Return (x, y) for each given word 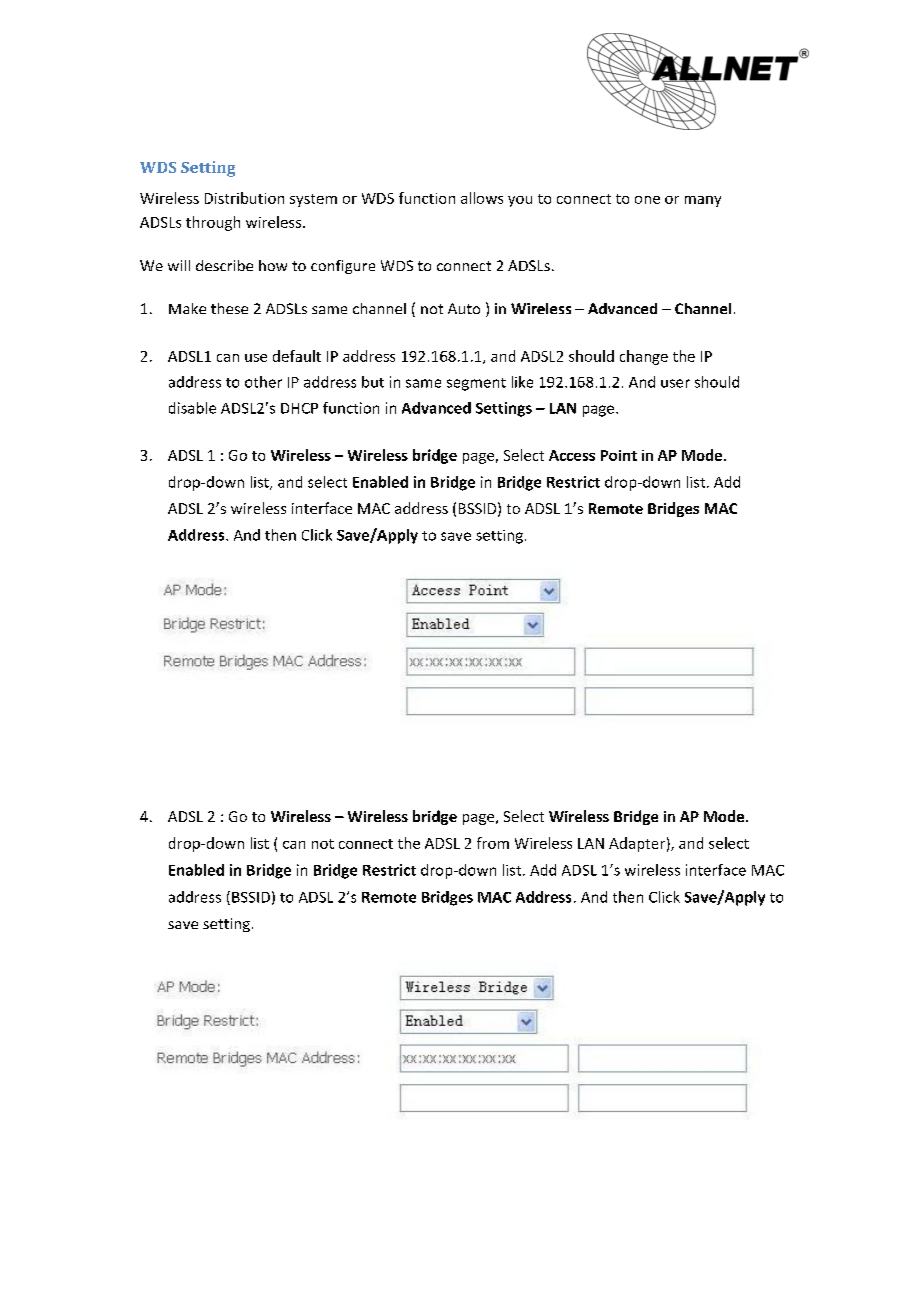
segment (476, 384)
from (493, 843)
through (213, 223)
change (644, 357)
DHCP (299, 408)
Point (619, 455)
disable (192, 408)
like (522, 382)
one (647, 200)
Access (572, 455)
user (675, 383)
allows (482, 198)
